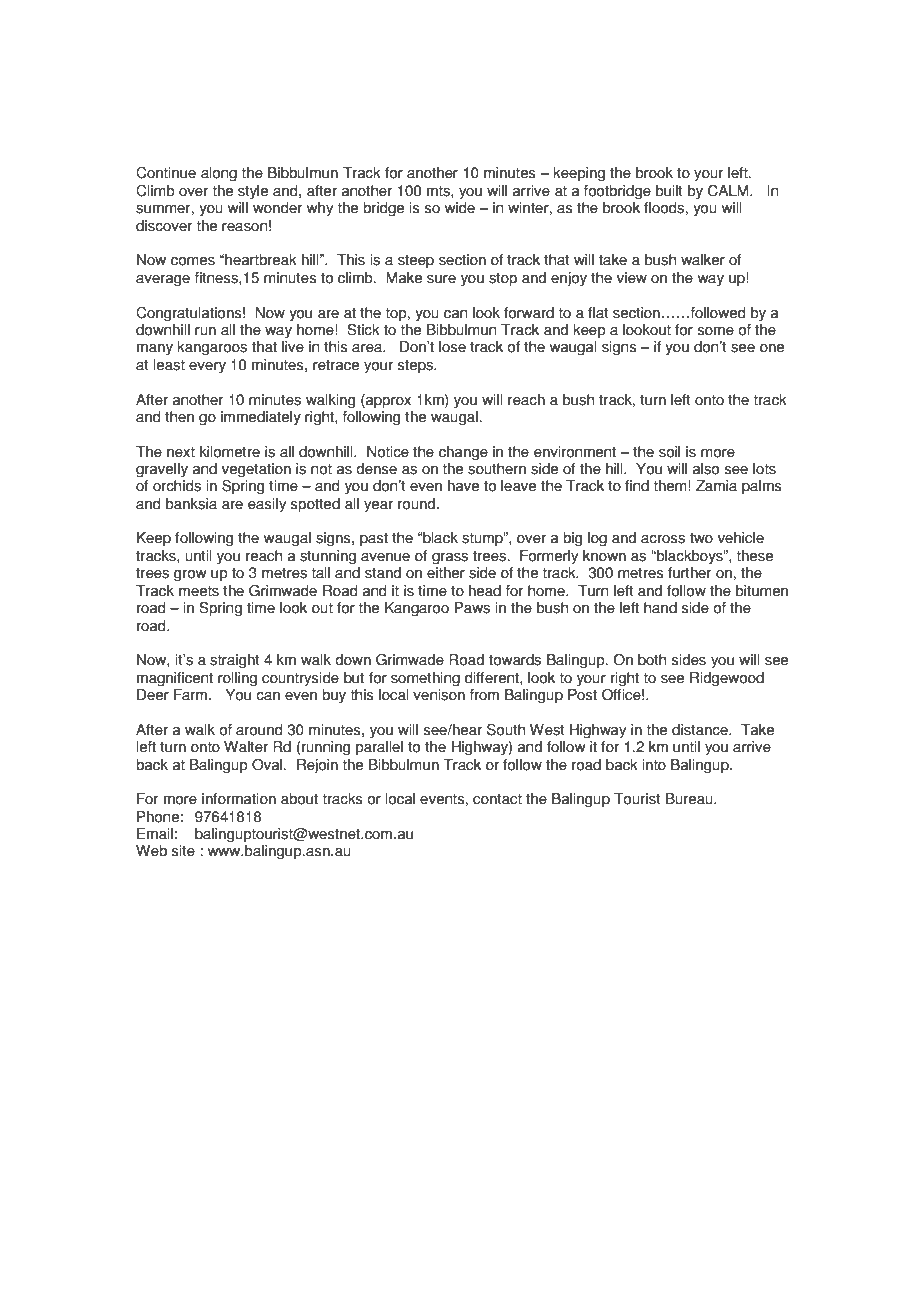 The width and height of the screenshot is (924, 1308). What do you see at coordinates (207, 368) in the screenshot?
I see `every` at bounding box center [207, 368].
